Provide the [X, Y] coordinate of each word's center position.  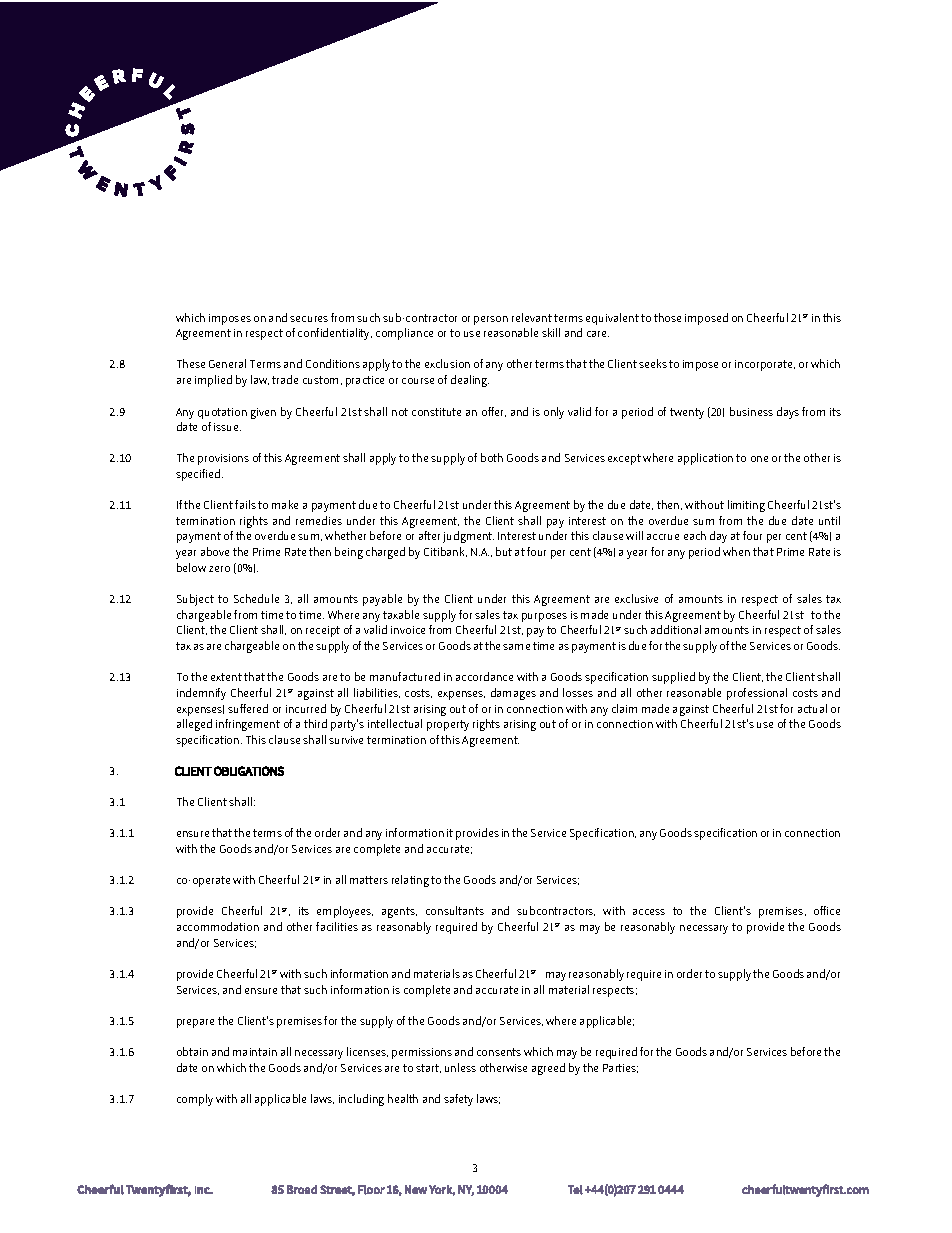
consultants [455, 910]
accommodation [218, 926]
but [504, 551]
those [667, 317]
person [491, 320]
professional [757, 694]
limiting [746, 506]
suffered [248, 708]
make [285, 504]
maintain [255, 1052]
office [827, 910]
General [227, 363]
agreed [548, 1069]
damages [513, 694]
